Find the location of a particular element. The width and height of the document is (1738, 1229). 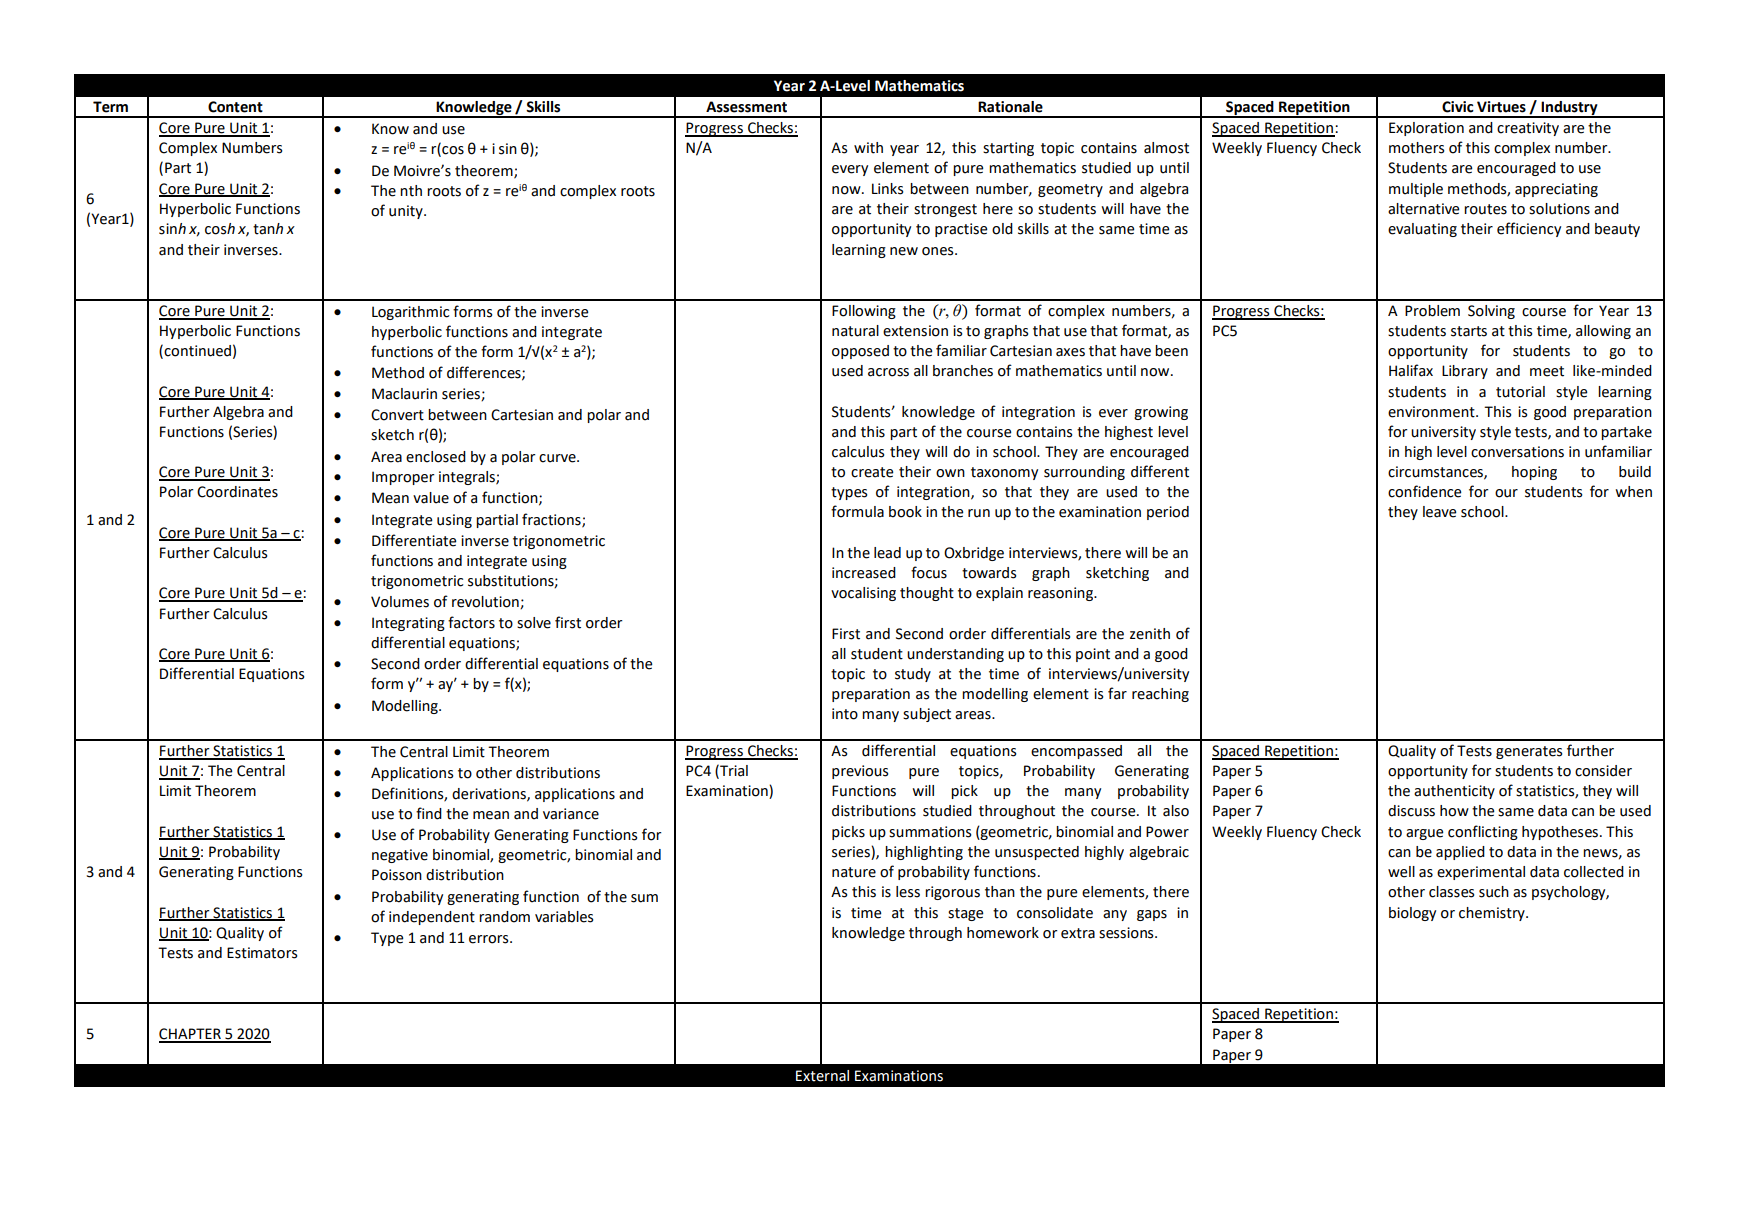

biology is located at coordinates (1412, 914).
